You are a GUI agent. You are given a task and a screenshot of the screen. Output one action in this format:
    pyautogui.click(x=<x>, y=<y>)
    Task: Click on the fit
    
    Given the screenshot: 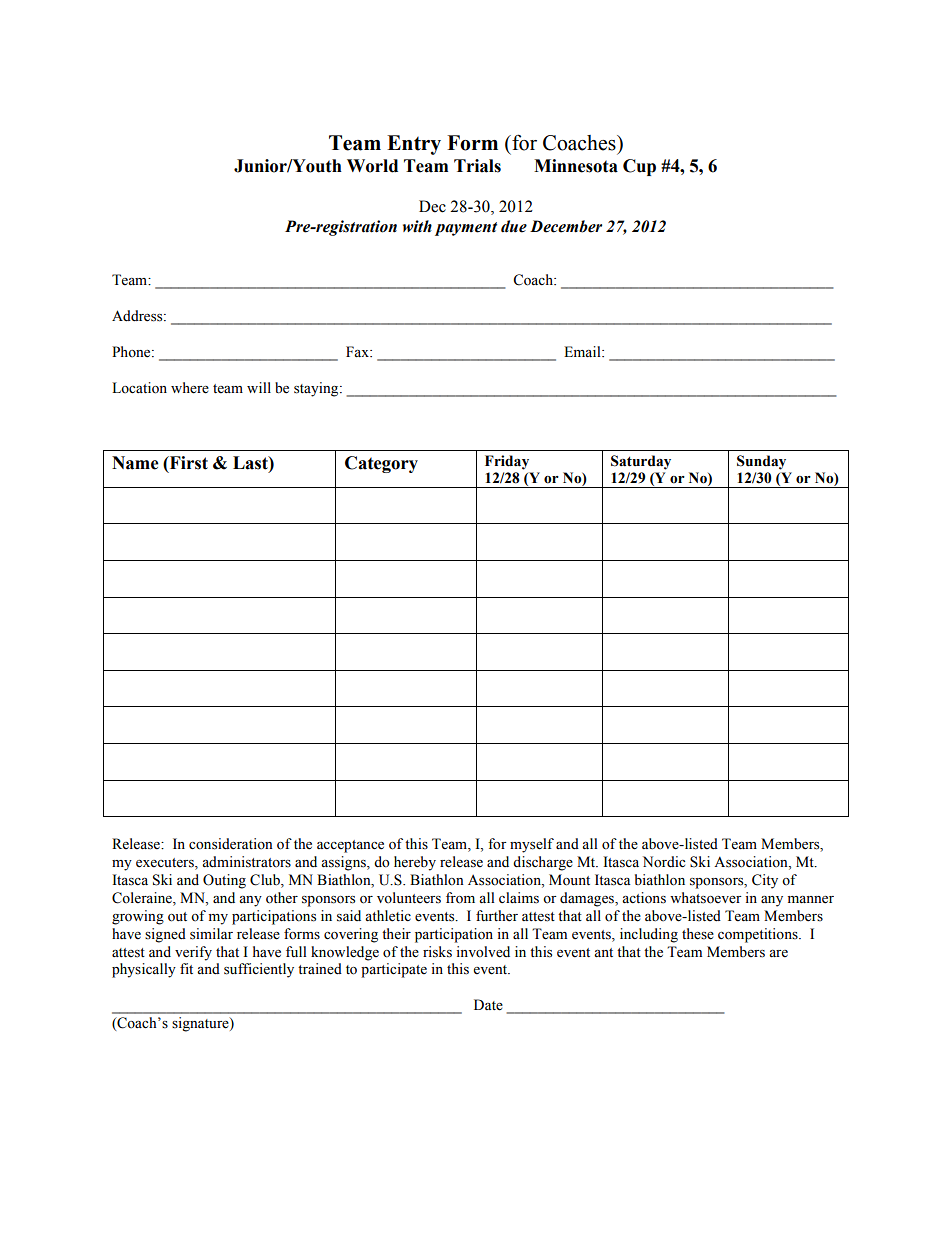 What is the action you would take?
    pyautogui.click(x=186, y=968)
